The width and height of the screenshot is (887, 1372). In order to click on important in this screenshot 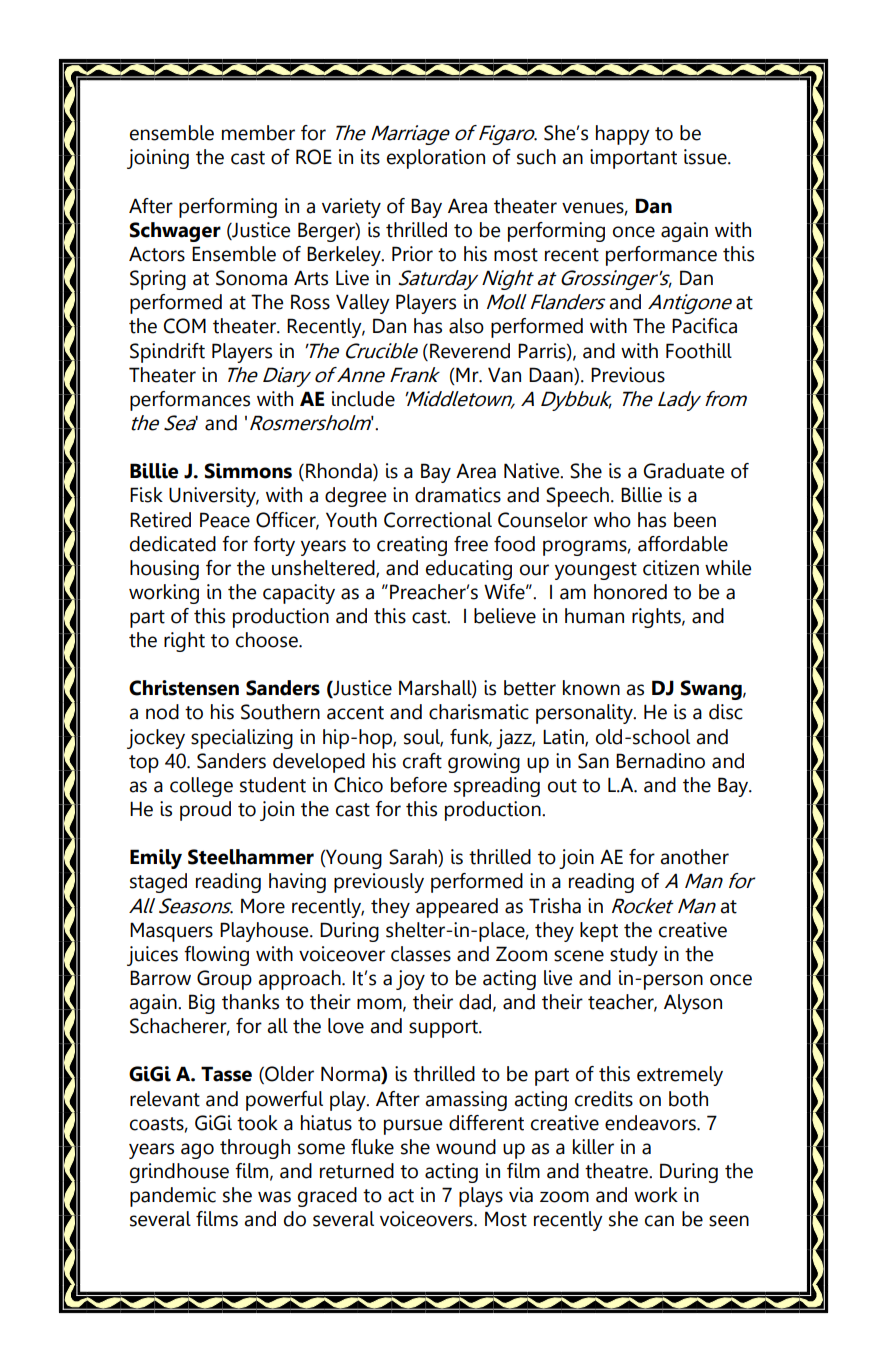, I will do `click(633, 159)`.
